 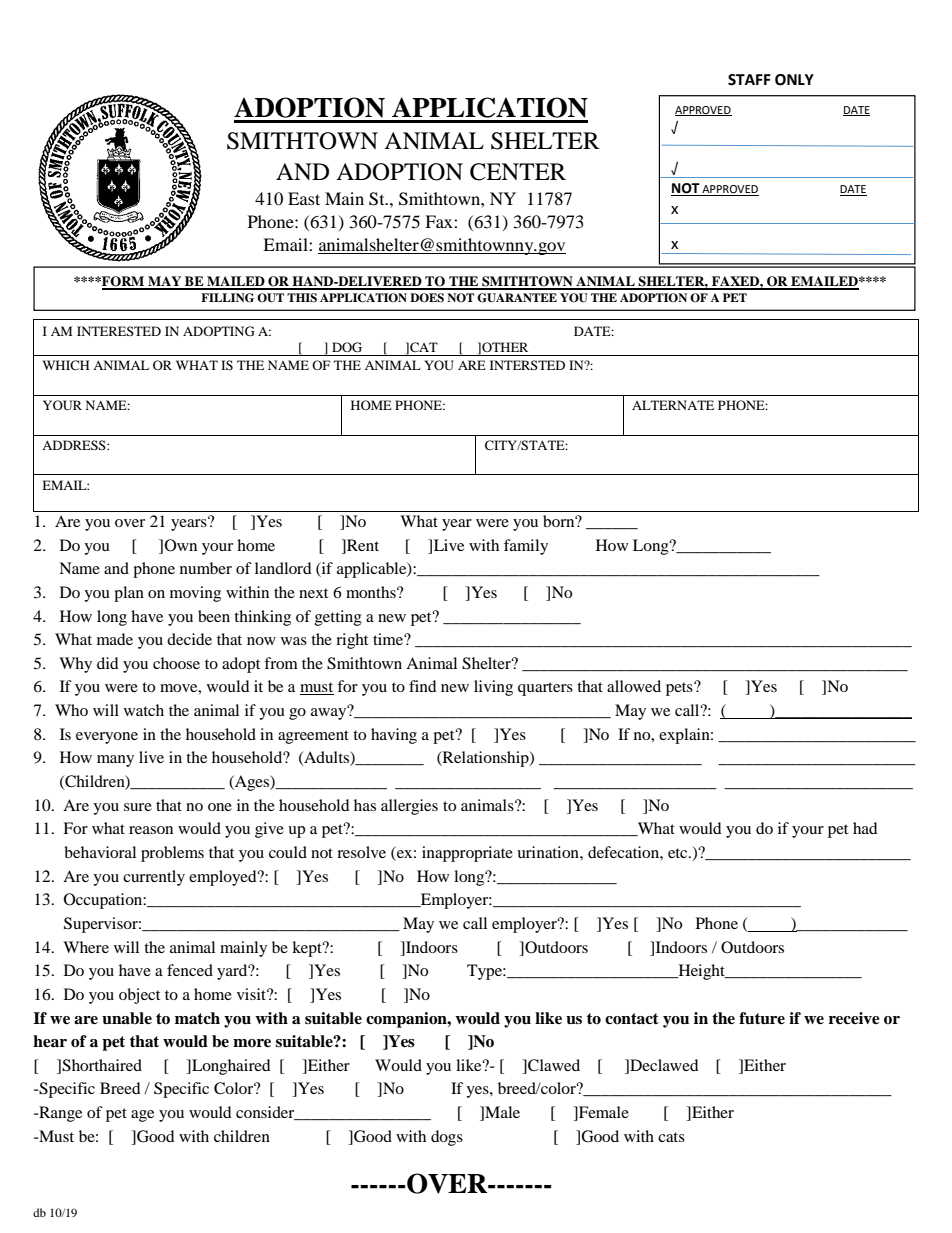 I want to click on ADDRESS, so click(x=75, y=445).
